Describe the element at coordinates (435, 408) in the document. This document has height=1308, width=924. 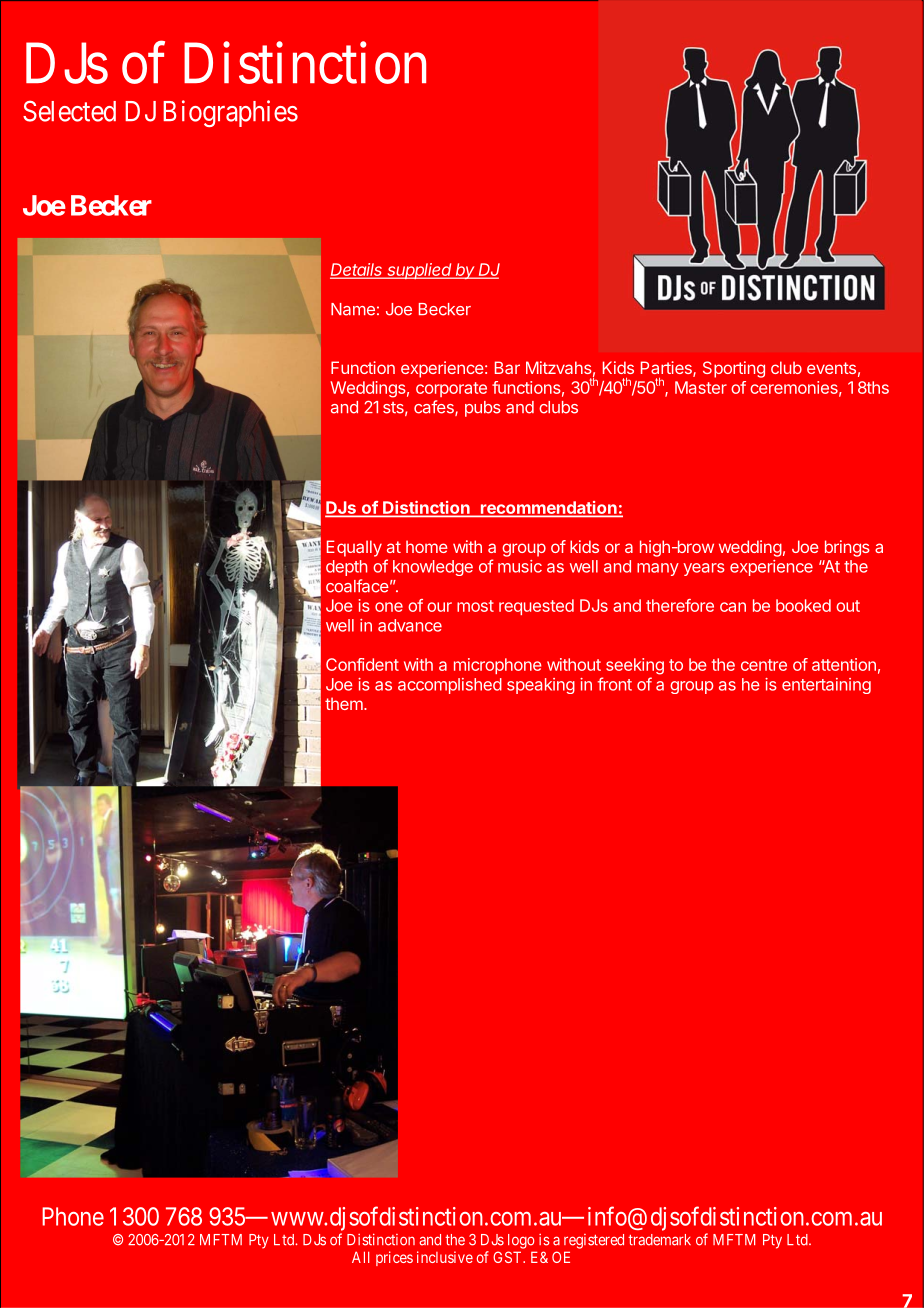
I see `cafes` at that location.
